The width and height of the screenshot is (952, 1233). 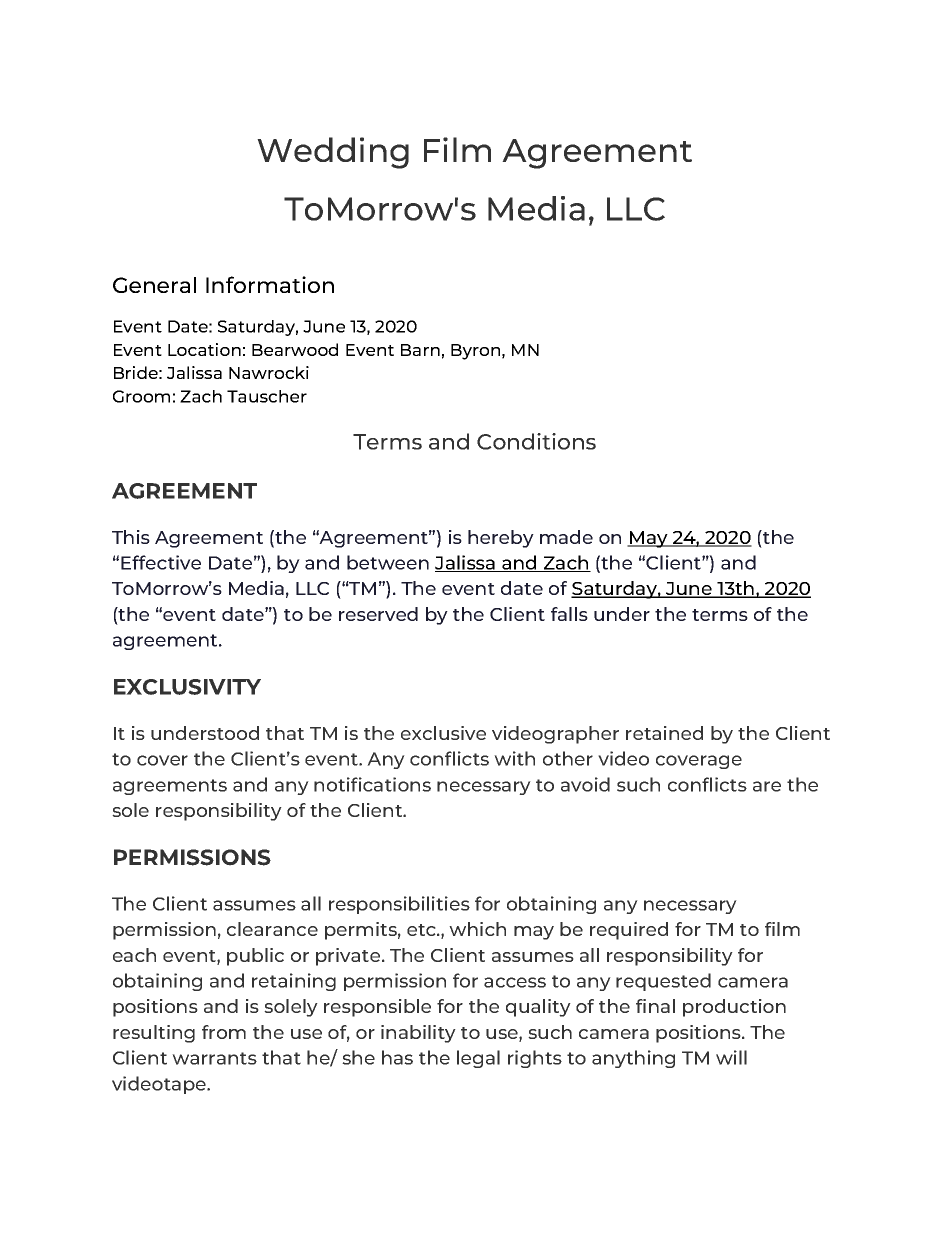 I want to click on Conditions, so click(x=536, y=441).
